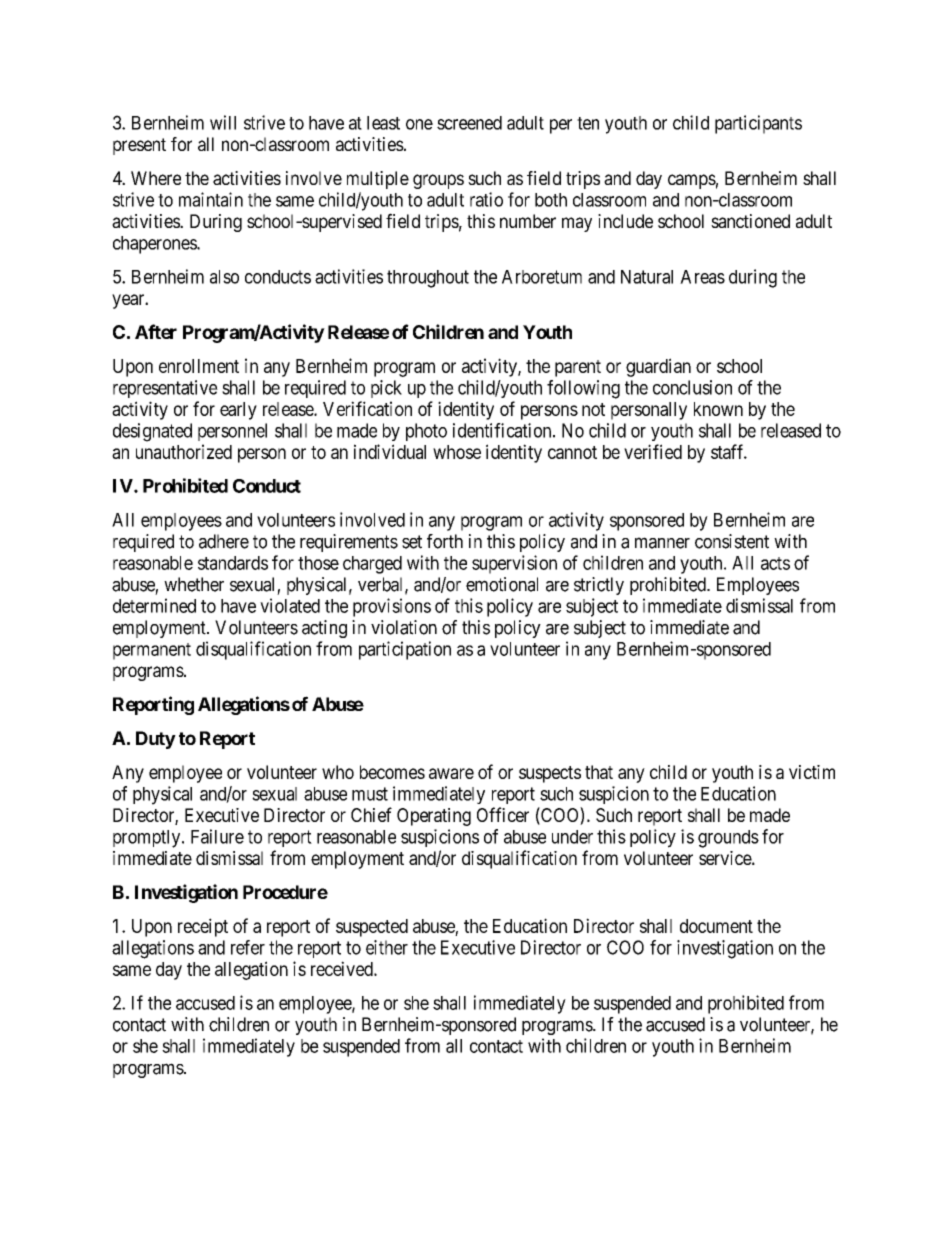 The height and width of the screenshot is (1233, 952). I want to click on screened, so click(469, 123).
